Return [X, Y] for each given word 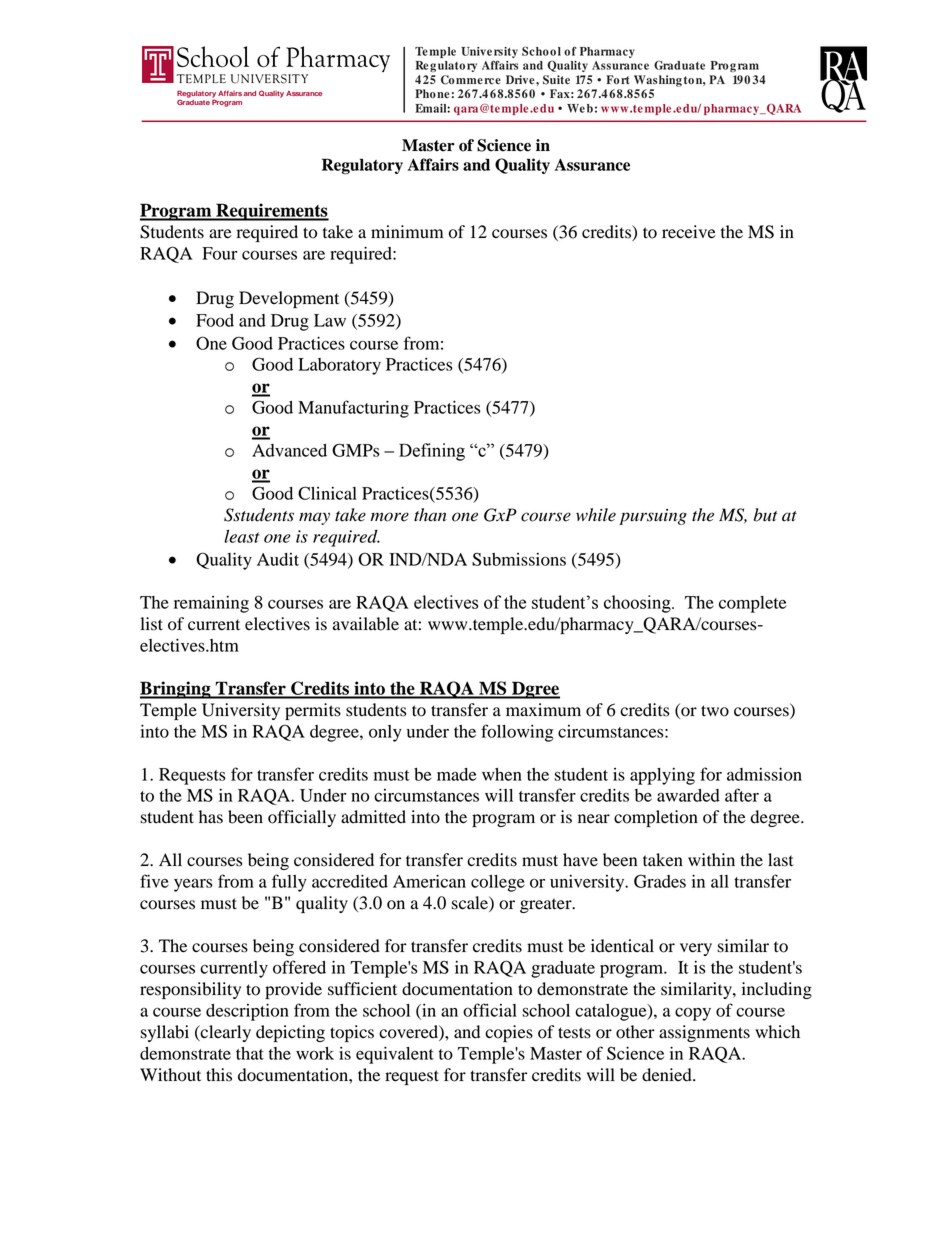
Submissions [519, 559]
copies [509, 1033]
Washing [658, 81]
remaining [211, 604]
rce [491, 81]
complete [752, 604]
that [250, 1053]
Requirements [271, 212]
